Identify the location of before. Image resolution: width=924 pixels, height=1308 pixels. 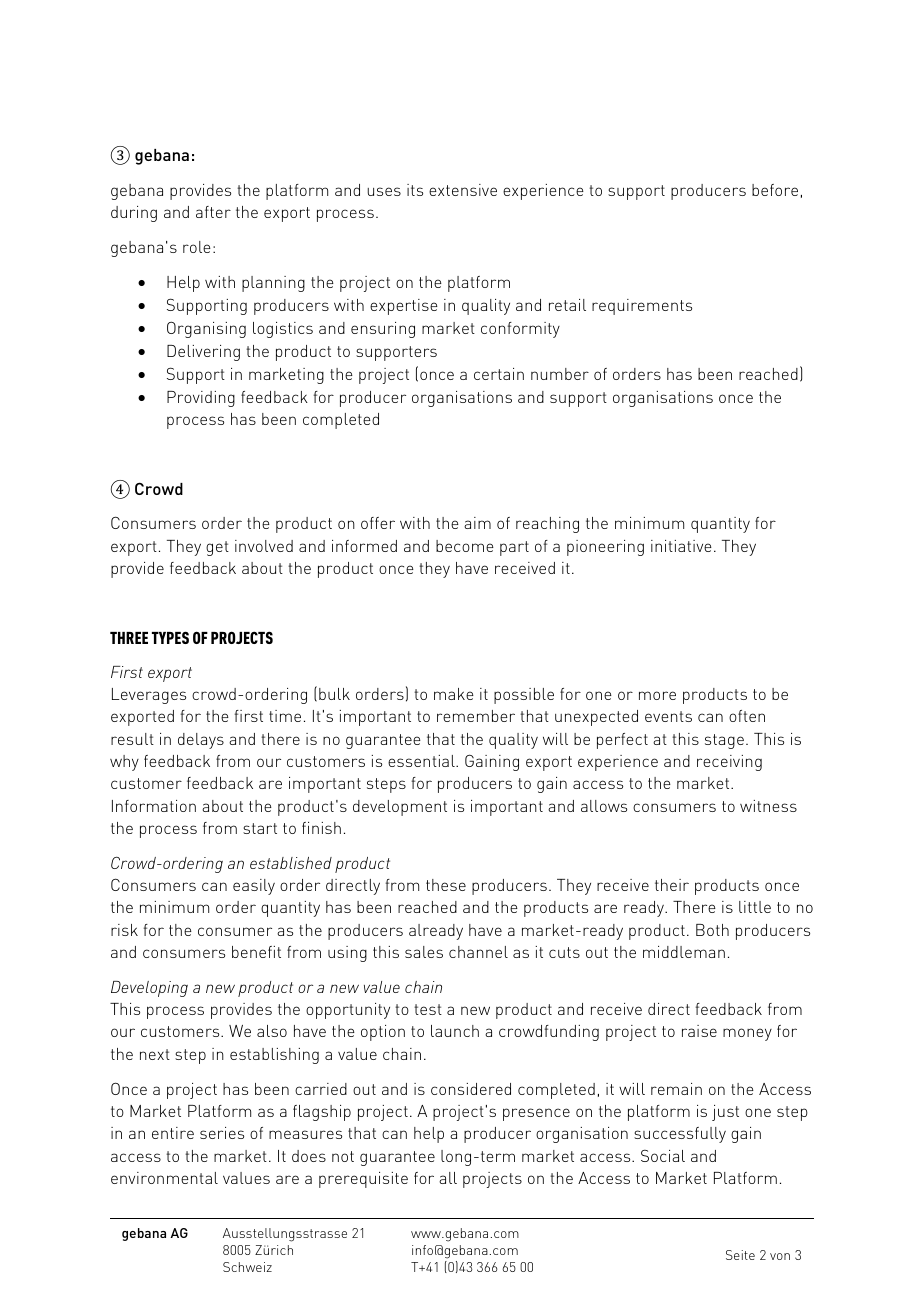
(775, 190).
